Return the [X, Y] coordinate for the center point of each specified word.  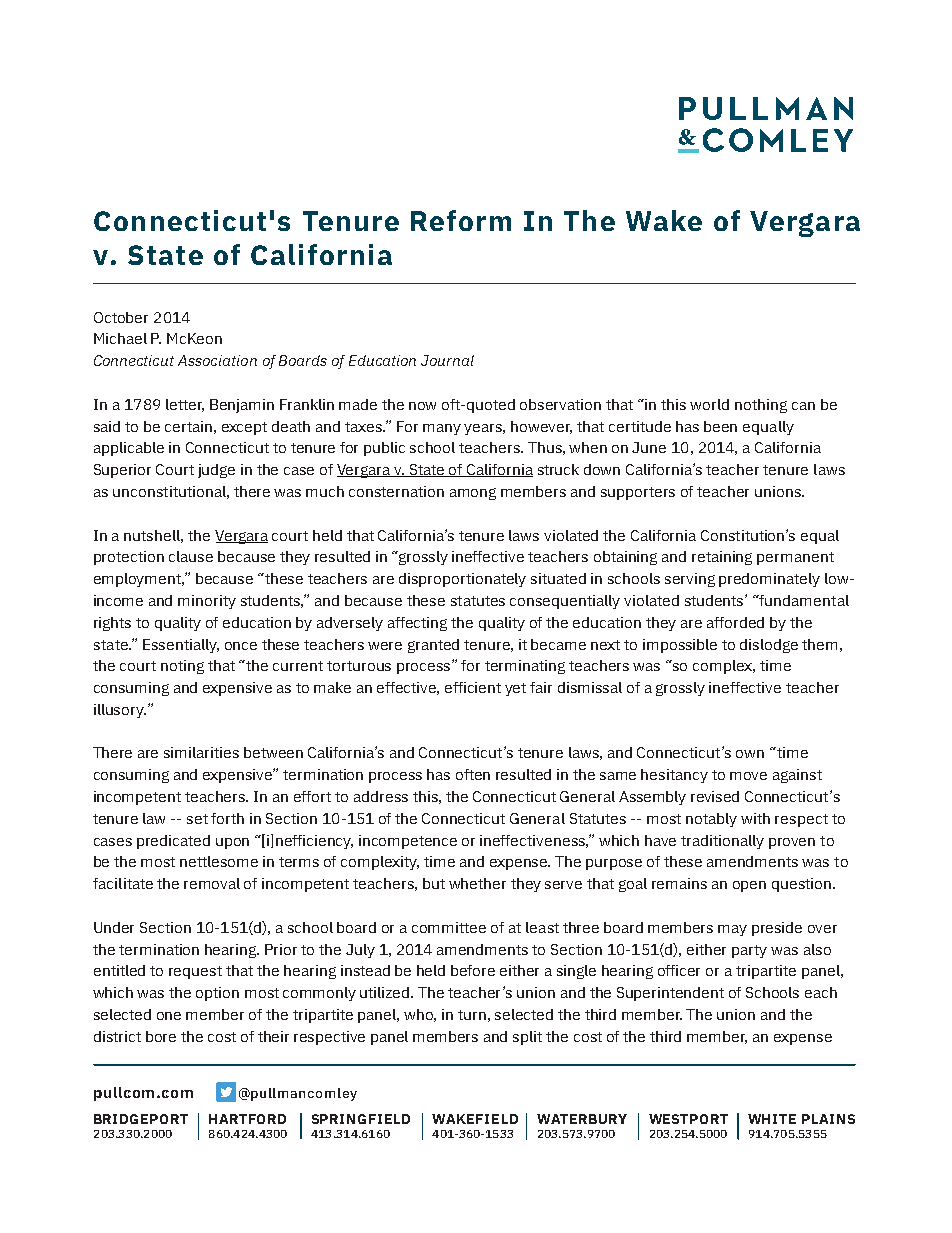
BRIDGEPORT [141, 1119]
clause [191, 556]
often [473, 774]
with [755, 818]
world [709, 404]
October [121, 317]
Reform [461, 220]
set [197, 819]
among [473, 494]
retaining [722, 558]
